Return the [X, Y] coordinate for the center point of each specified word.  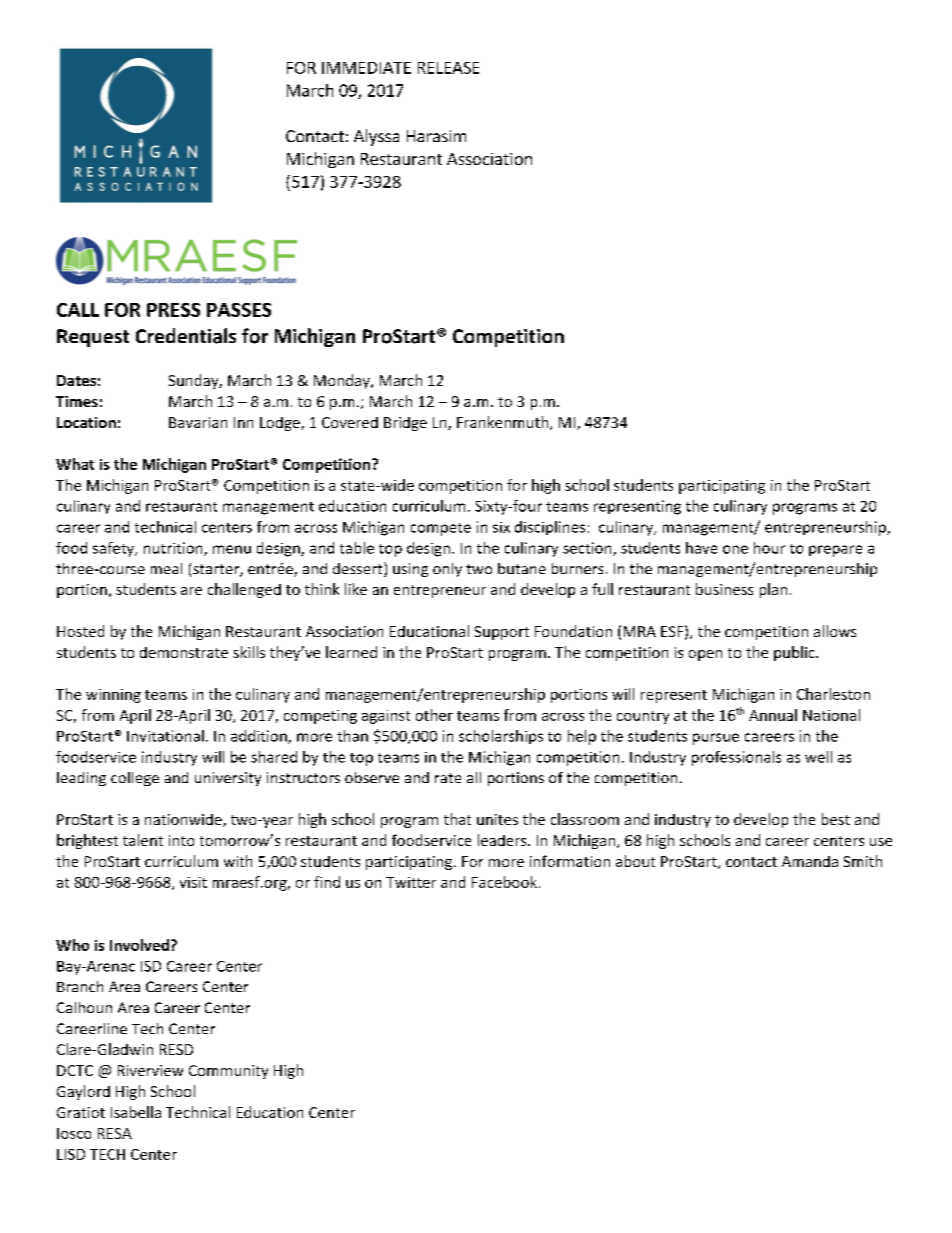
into [181, 840]
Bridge [405, 424]
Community [228, 1072]
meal [166, 568]
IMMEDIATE [366, 68]
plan [773, 590]
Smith [863, 861]
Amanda [810, 861]
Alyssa [376, 137]
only [447, 570]
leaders [503, 840]
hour [769, 548]
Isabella [136, 1112]
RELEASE [448, 68]
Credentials [186, 336]
